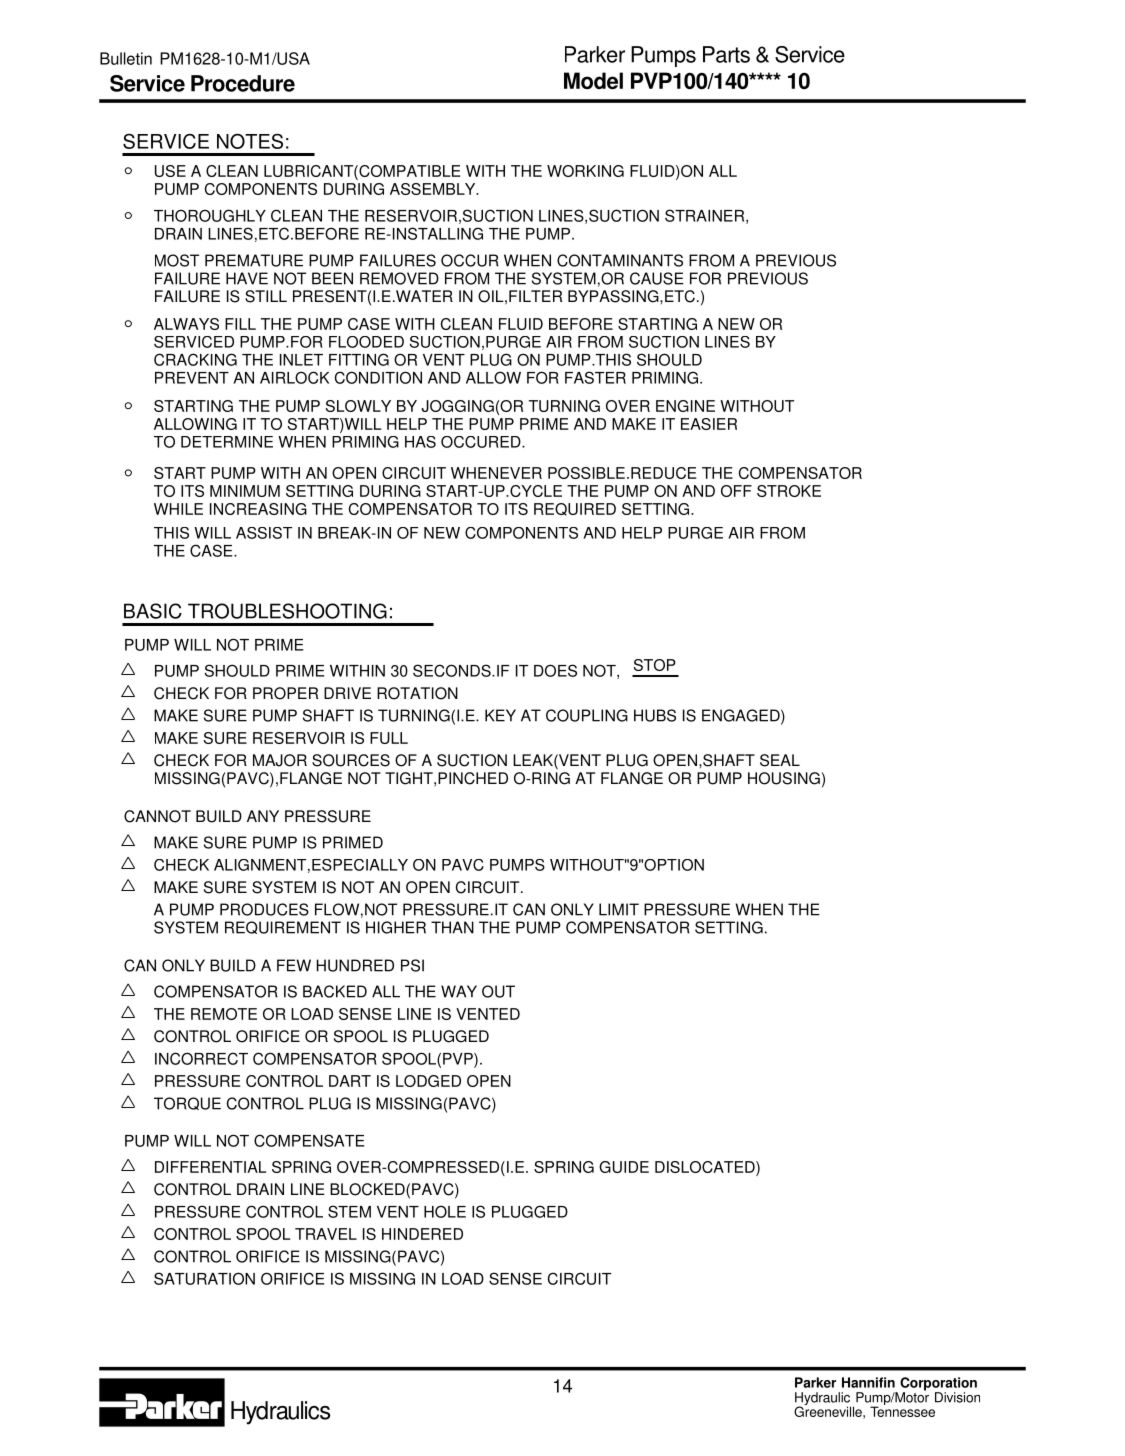  I want to click on Model, so click(593, 81).
